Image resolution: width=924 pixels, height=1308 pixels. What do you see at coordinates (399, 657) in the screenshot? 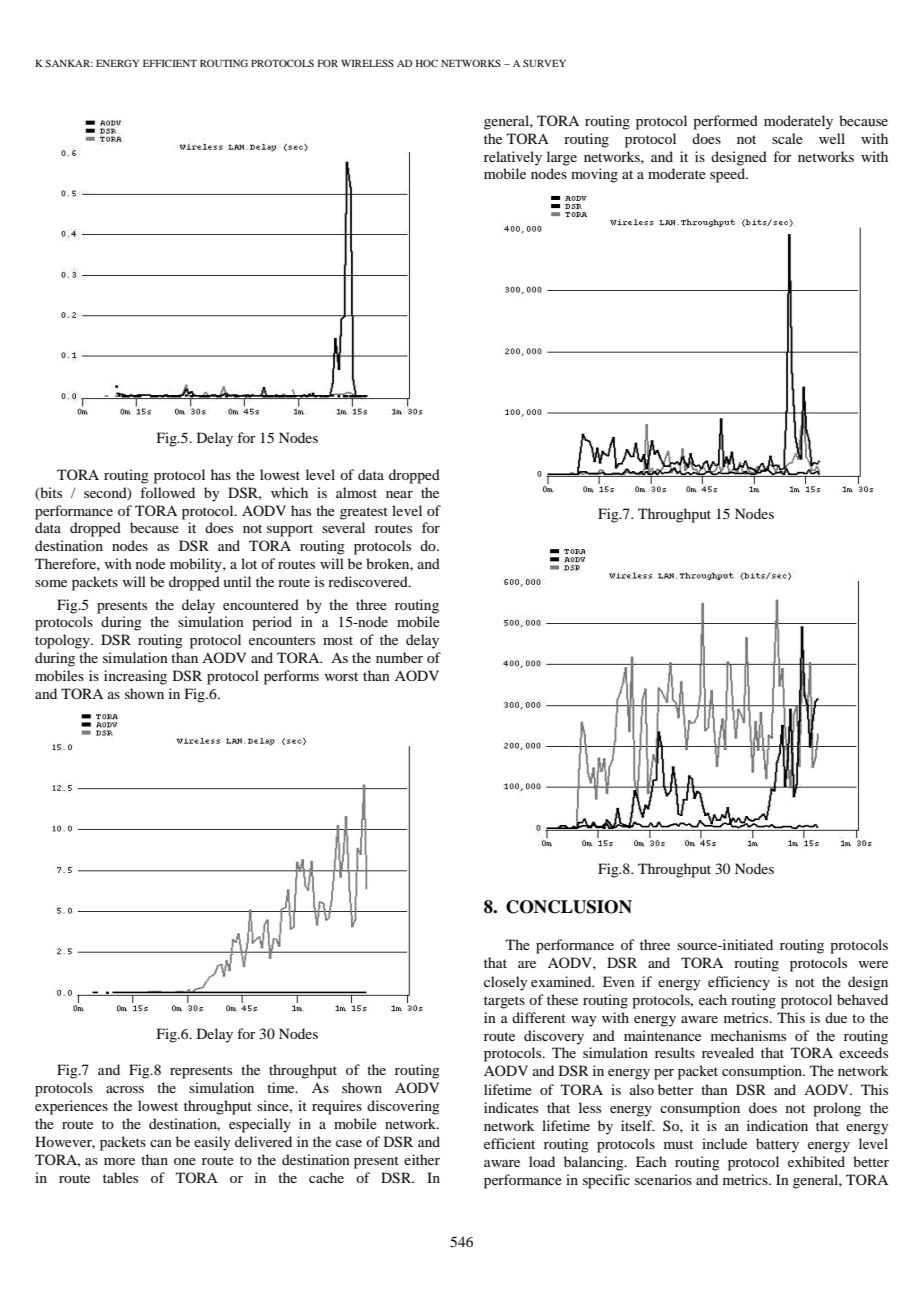
I see `number` at bounding box center [399, 657].
